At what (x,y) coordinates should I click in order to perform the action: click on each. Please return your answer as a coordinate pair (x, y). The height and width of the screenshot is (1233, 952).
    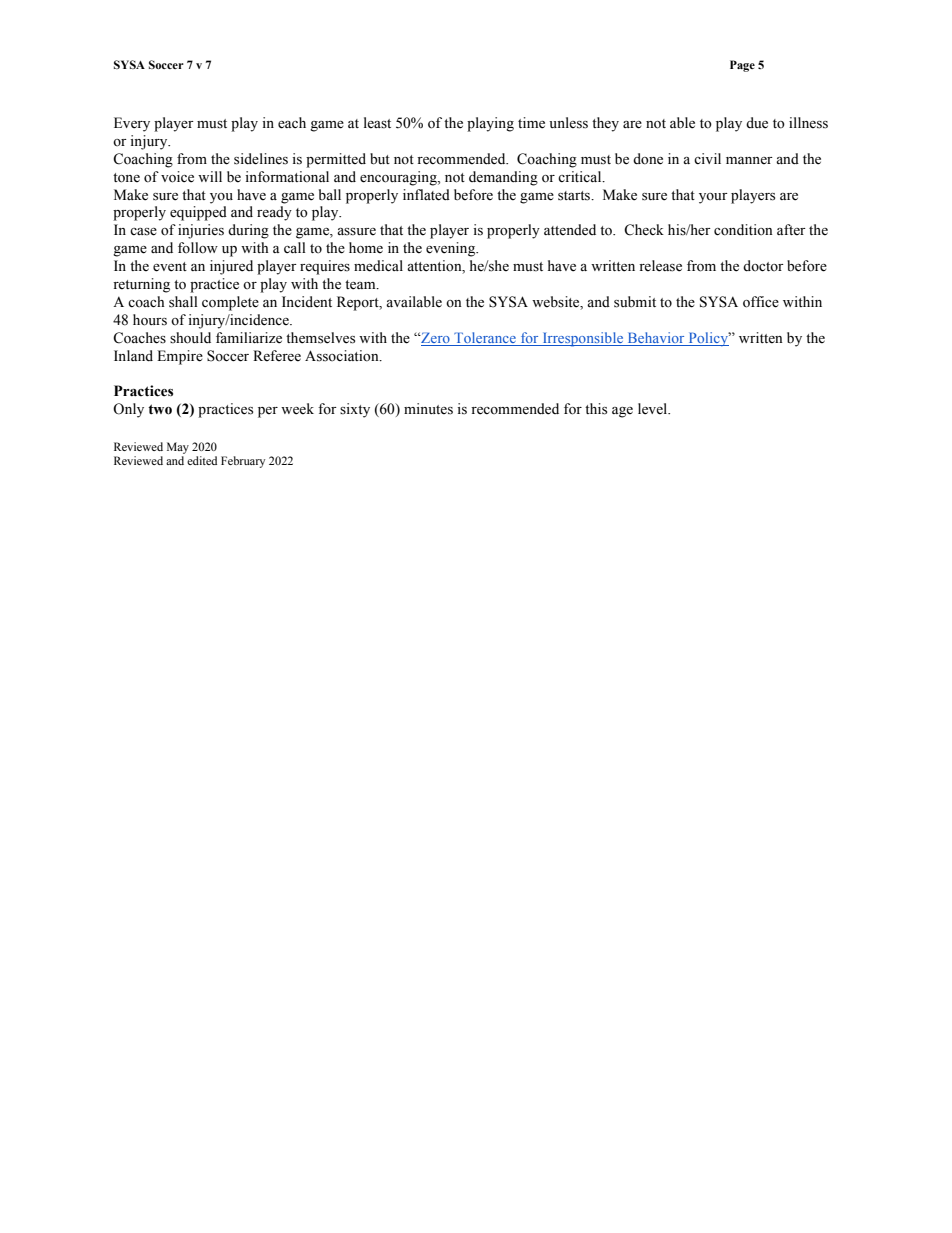
    Looking at the image, I should click on (292, 123).
